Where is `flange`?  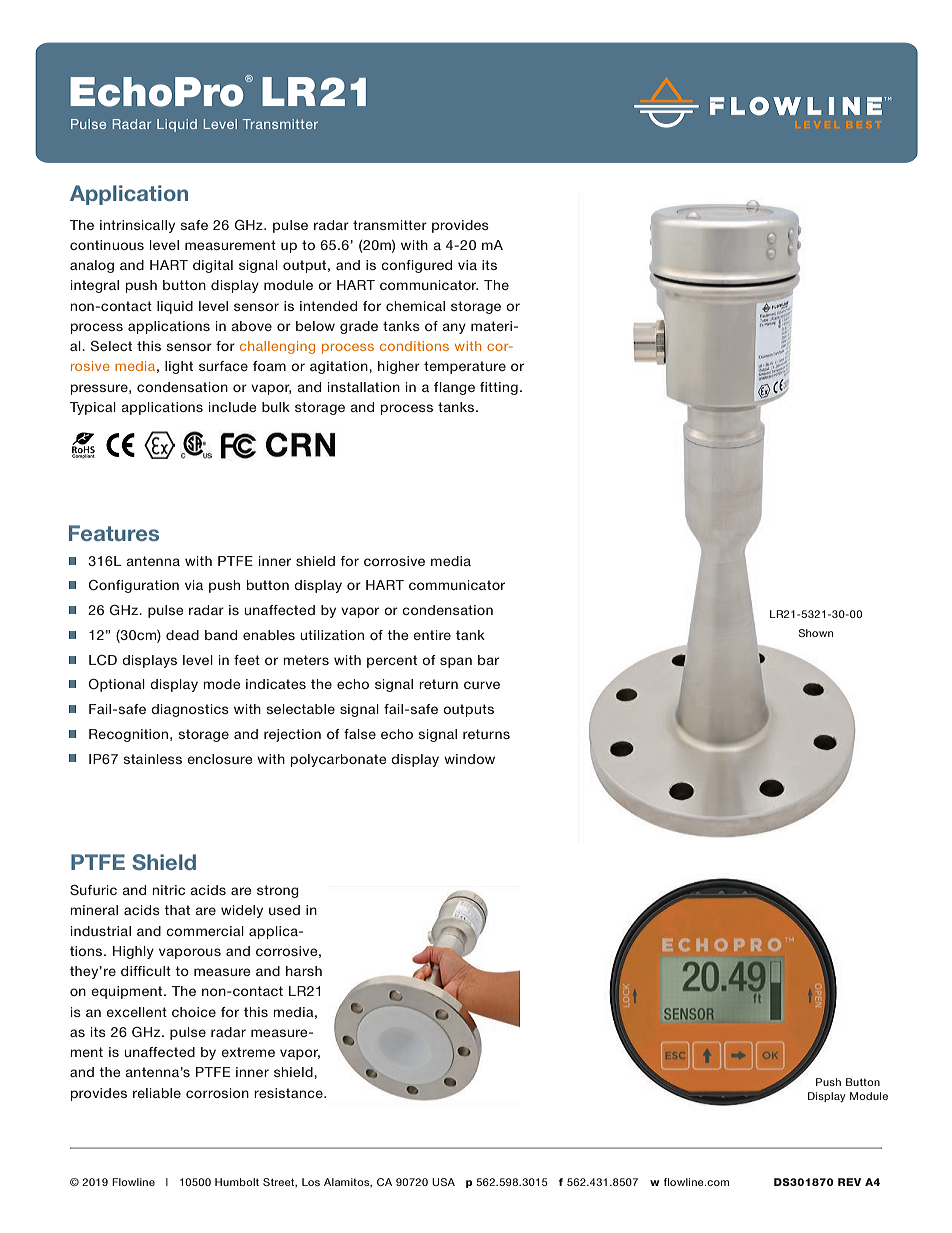 flange is located at coordinates (454, 388).
